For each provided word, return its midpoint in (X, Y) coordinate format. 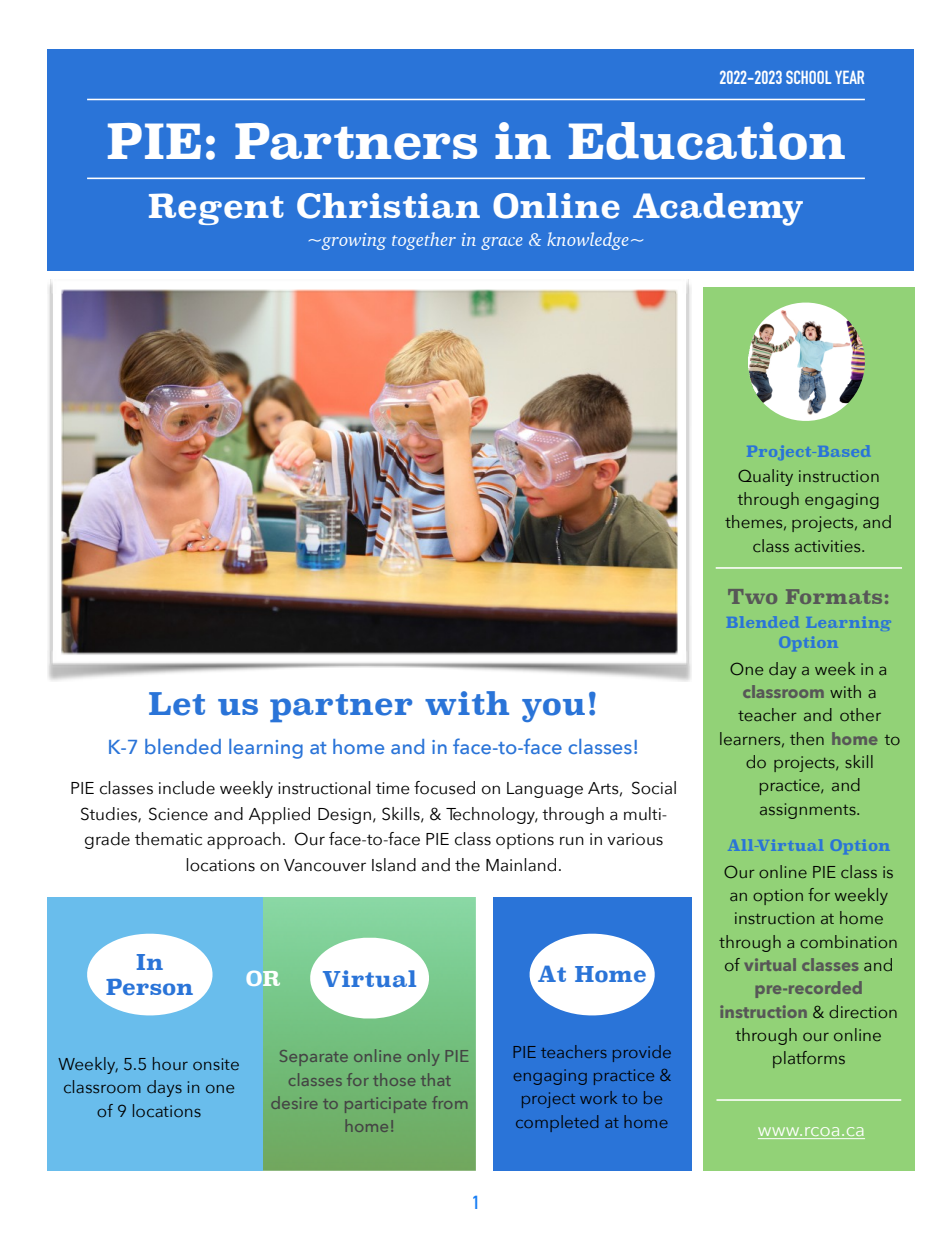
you (553, 710)
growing (353, 241)
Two (752, 596)
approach (244, 840)
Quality (765, 477)
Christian (388, 206)
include (187, 788)
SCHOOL (808, 77)
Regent (216, 209)
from (449, 1102)
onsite (216, 1064)
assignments (809, 811)
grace (502, 243)
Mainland (521, 865)
